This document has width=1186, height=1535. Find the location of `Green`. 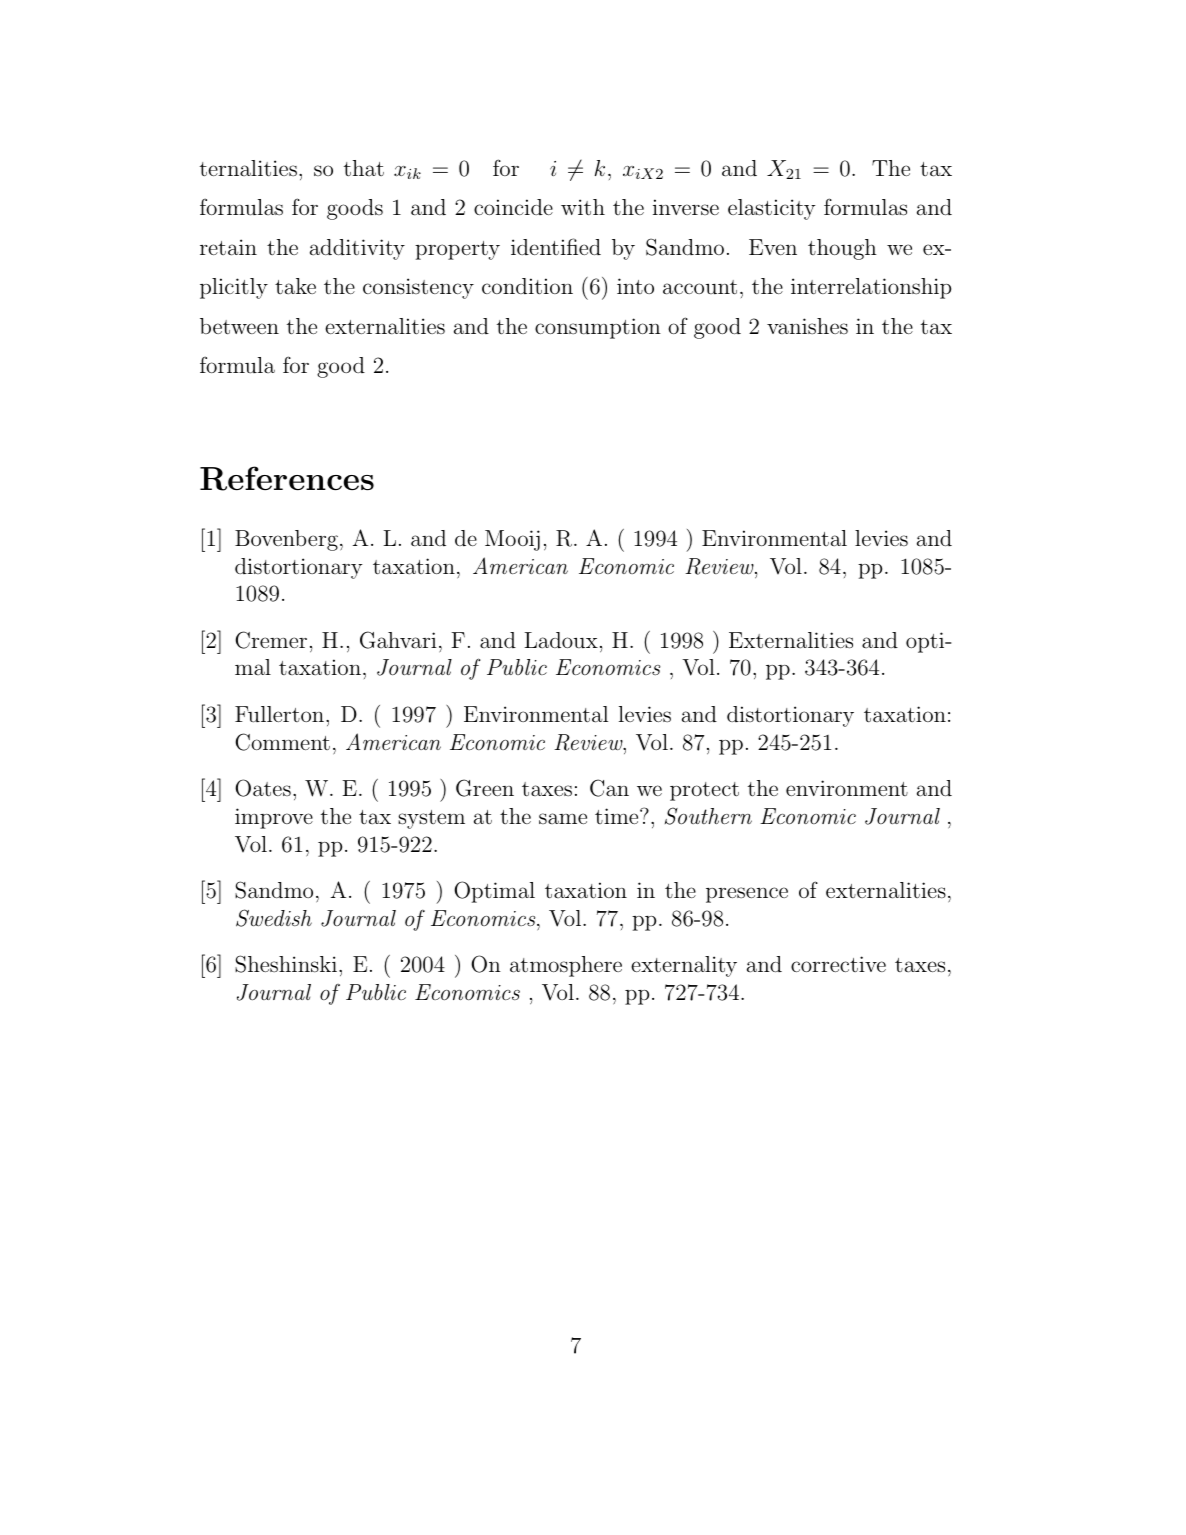

Green is located at coordinates (485, 788).
